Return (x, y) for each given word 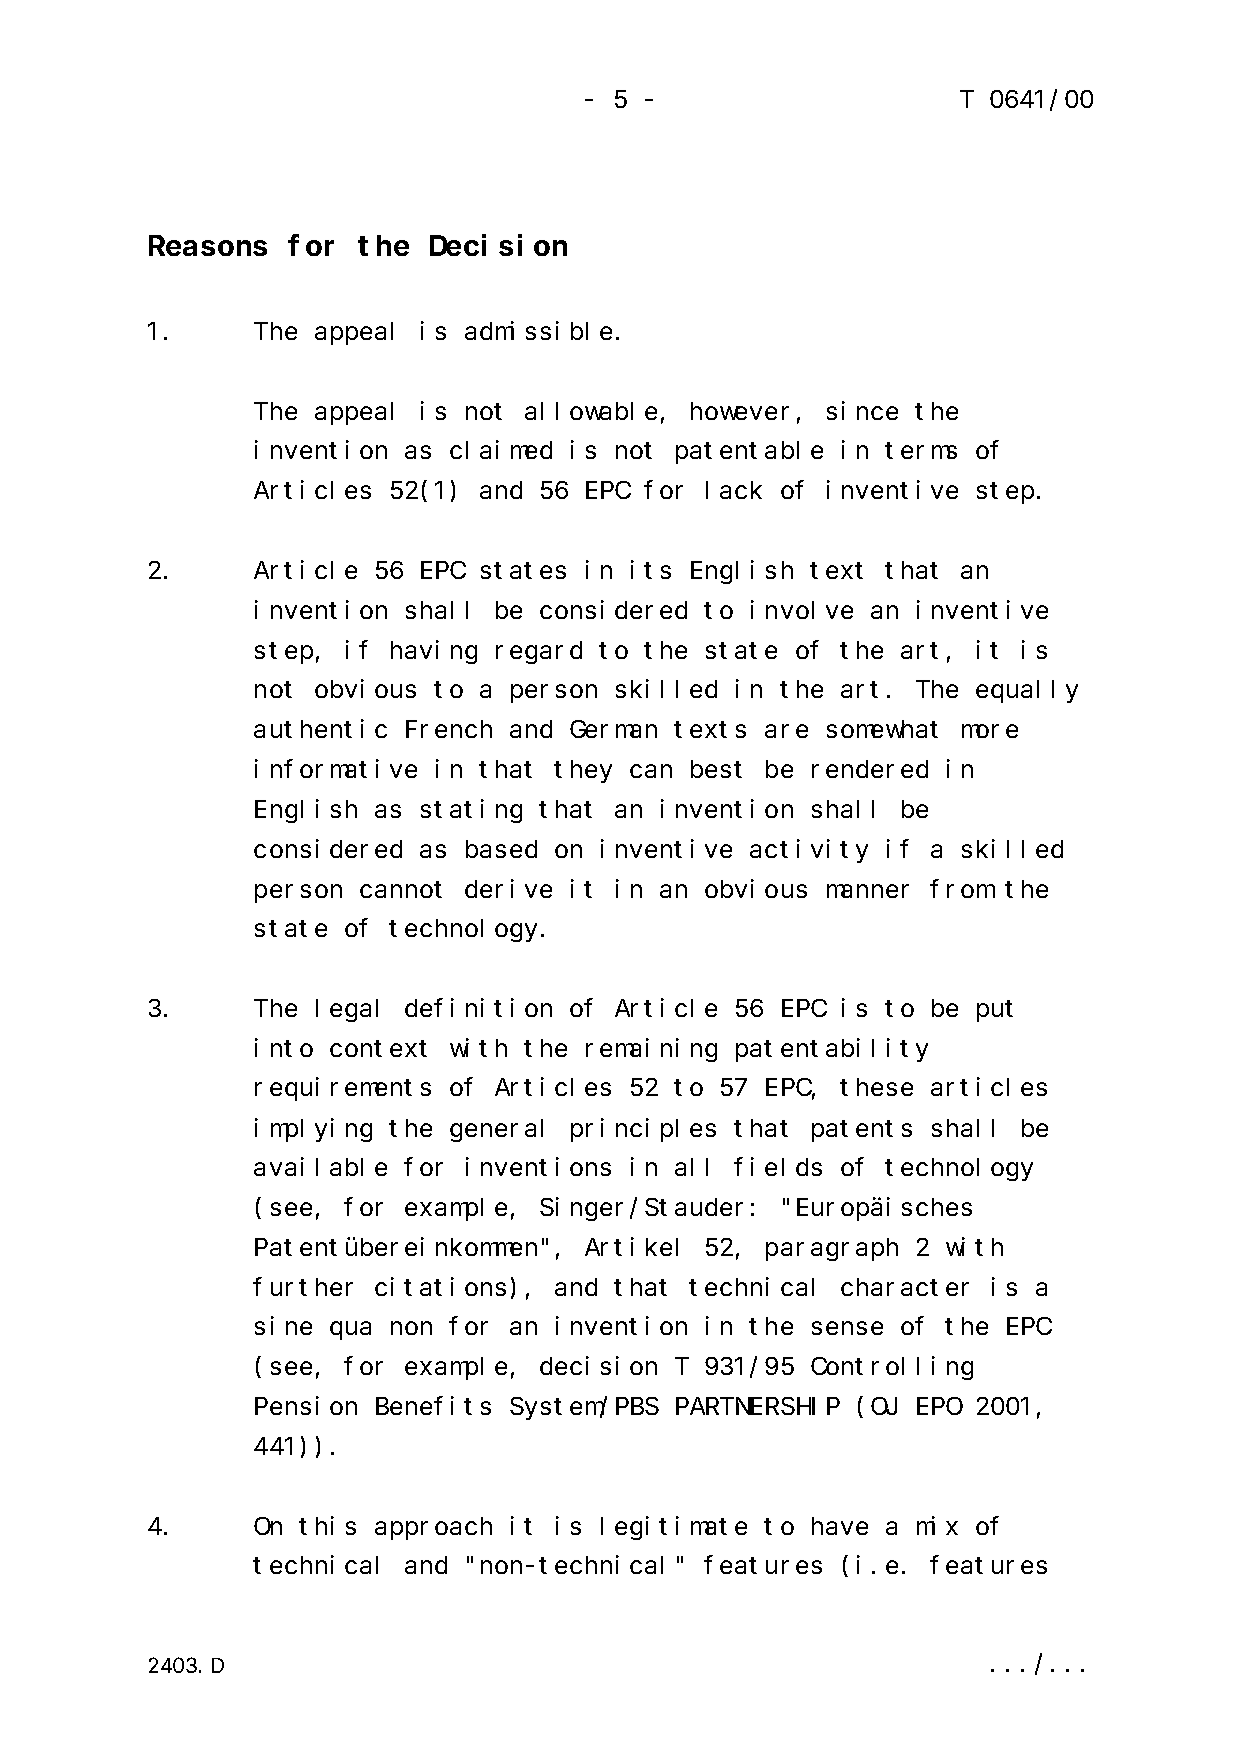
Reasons (208, 247)
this (327, 1525)
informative (336, 769)
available (320, 1167)
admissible (538, 331)
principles (643, 1130)
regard (539, 652)
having (434, 652)
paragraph (832, 1249)
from (961, 889)
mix (937, 1525)
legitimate (674, 1528)
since (862, 410)
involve (802, 609)
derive (508, 888)
